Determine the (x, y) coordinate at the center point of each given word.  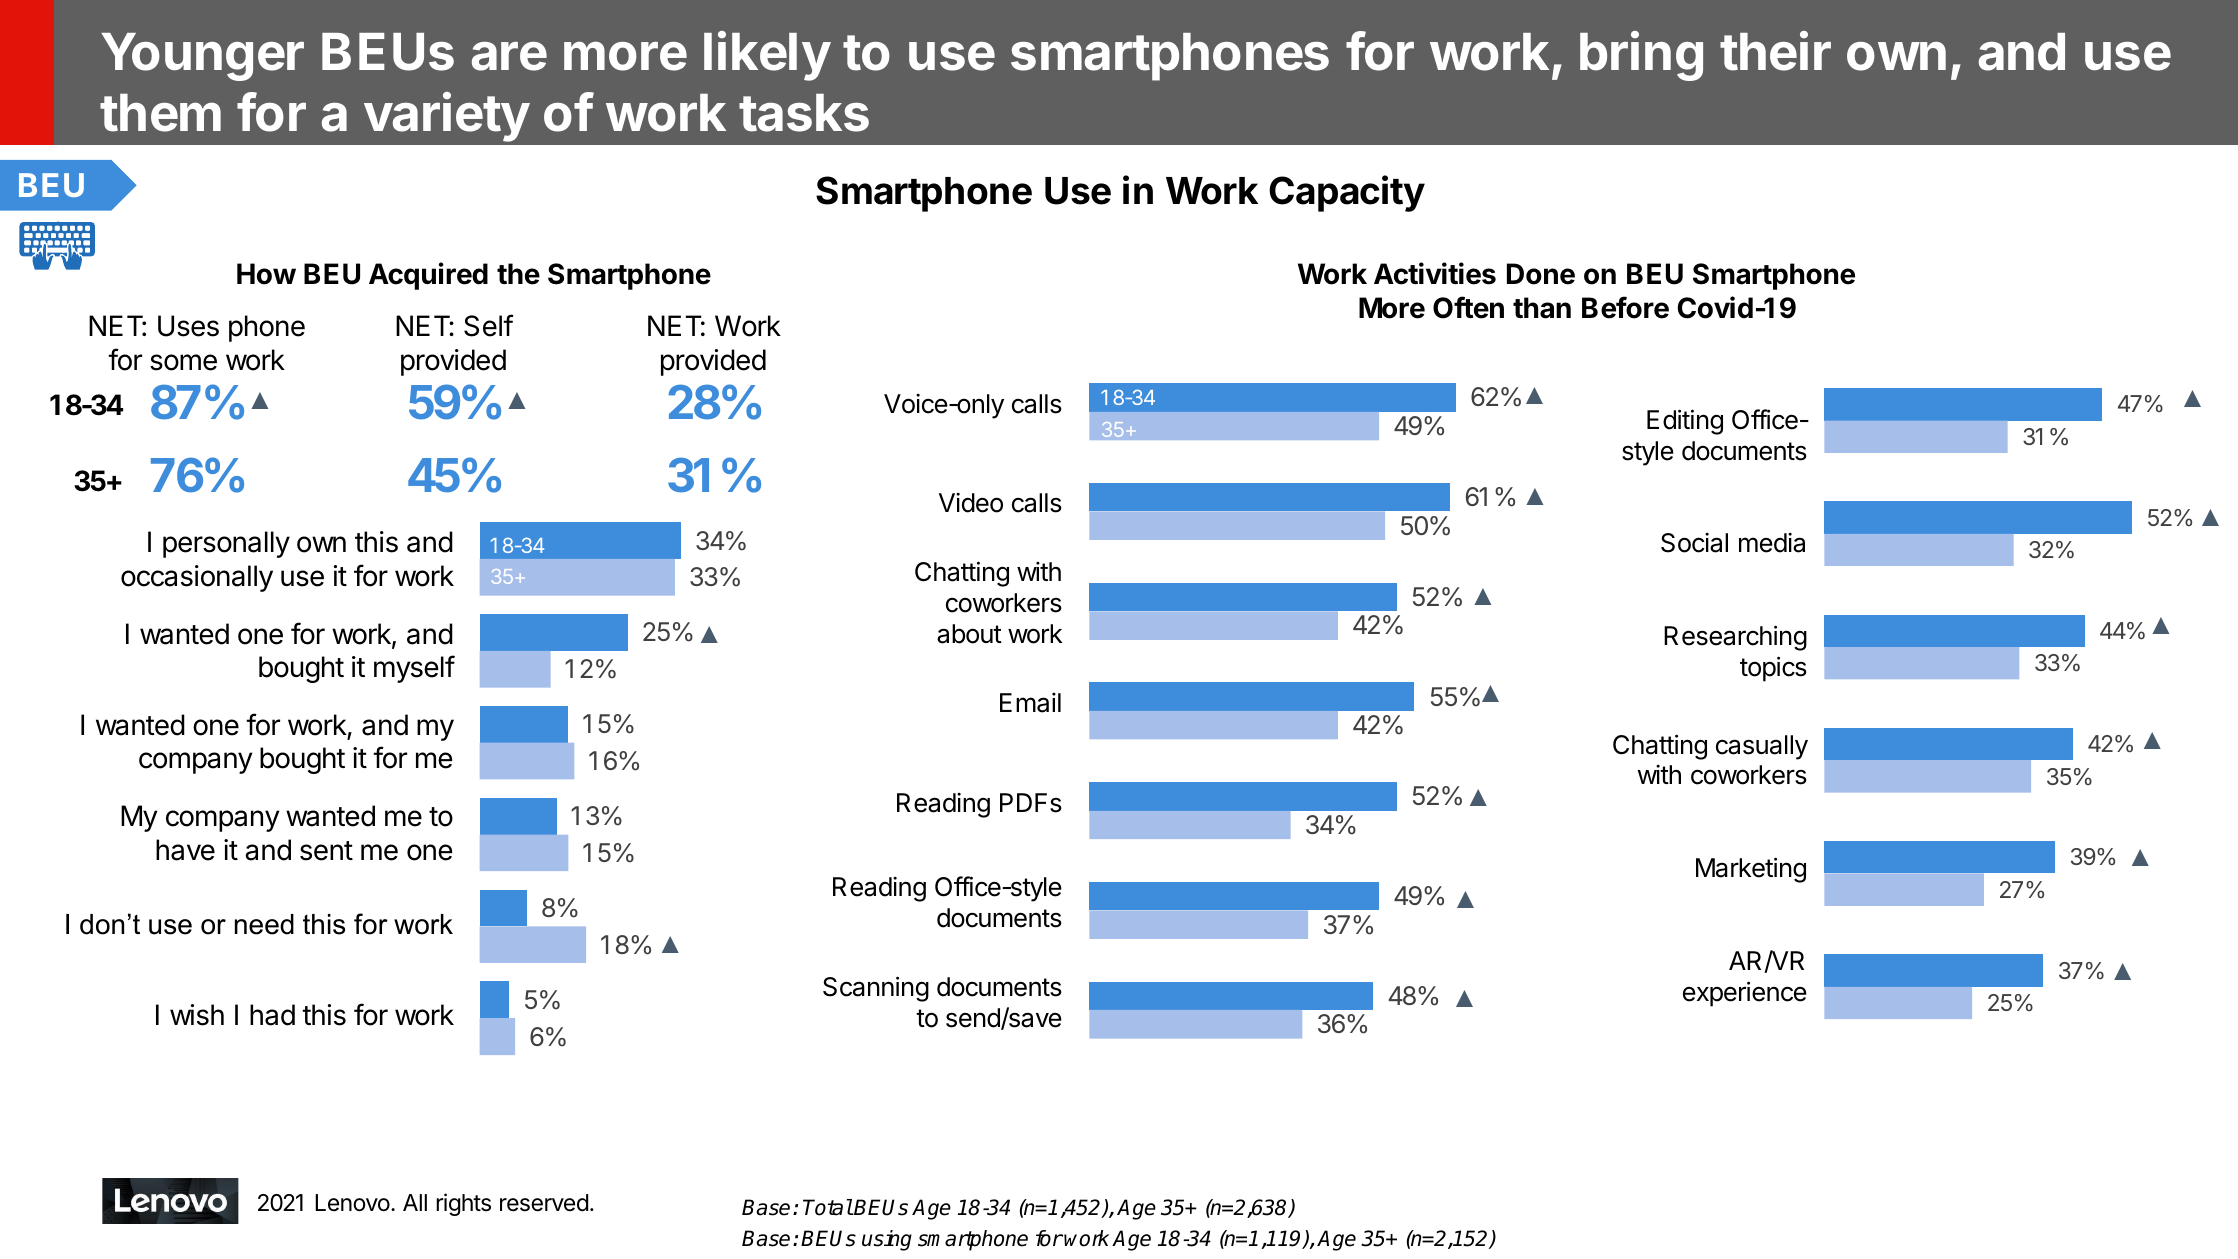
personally (226, 544)
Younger (202, 57)
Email (1030, 702)
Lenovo (352, 1203)
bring (1641, 56)
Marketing (1751, 870)
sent (326, 851)
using (887, 1240)
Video (971, 503)
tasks (804, 113)
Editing (1685, 422)
